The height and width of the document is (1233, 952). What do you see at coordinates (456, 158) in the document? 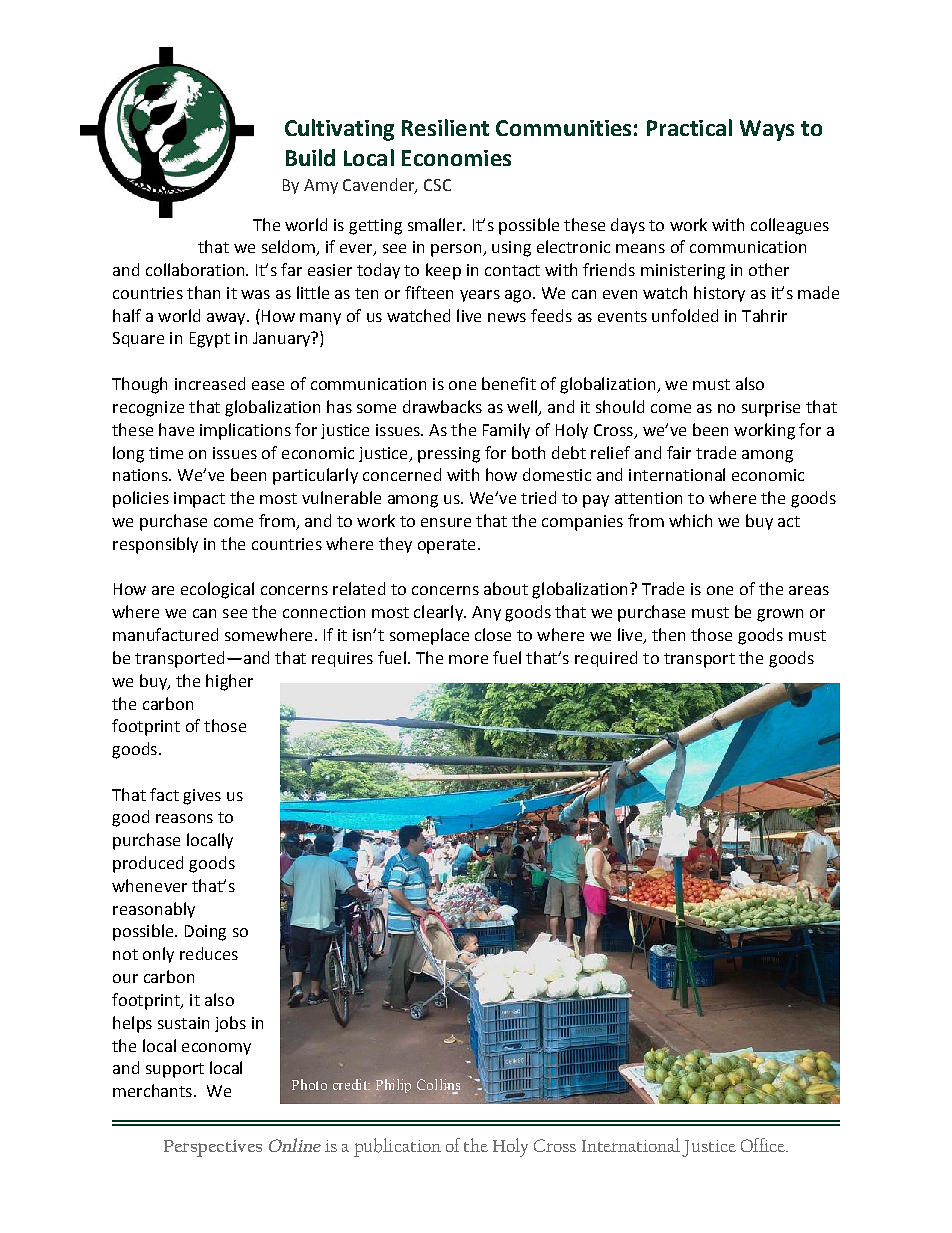
I see `Economies` at bounding box center [456, 158].
